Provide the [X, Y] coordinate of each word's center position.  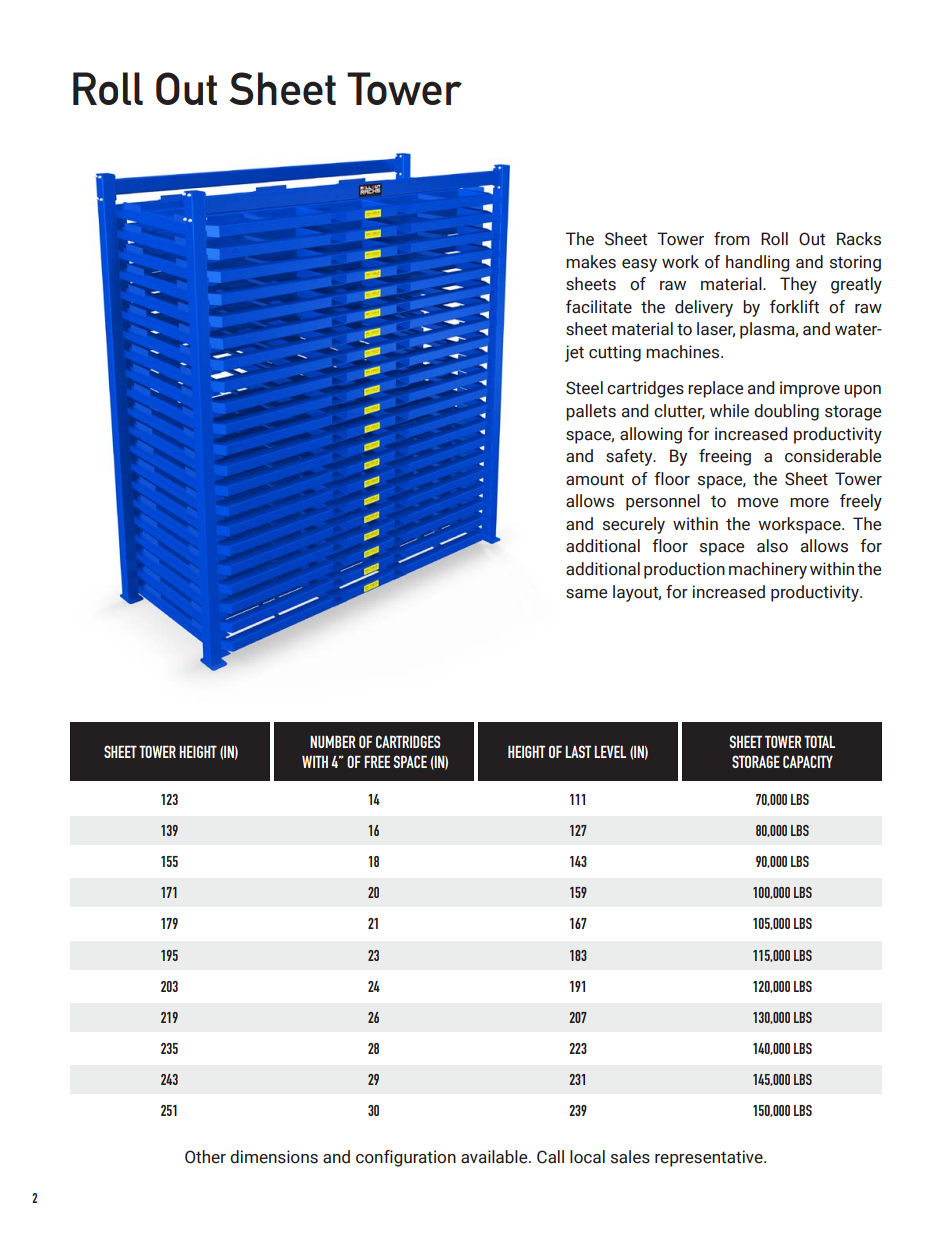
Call [550, 1157]
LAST [578, 751]
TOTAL [819, 741]
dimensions [274, 1157]
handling [757, 263]
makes [591, 262]
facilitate [599, 307]
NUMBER [333, 741]
